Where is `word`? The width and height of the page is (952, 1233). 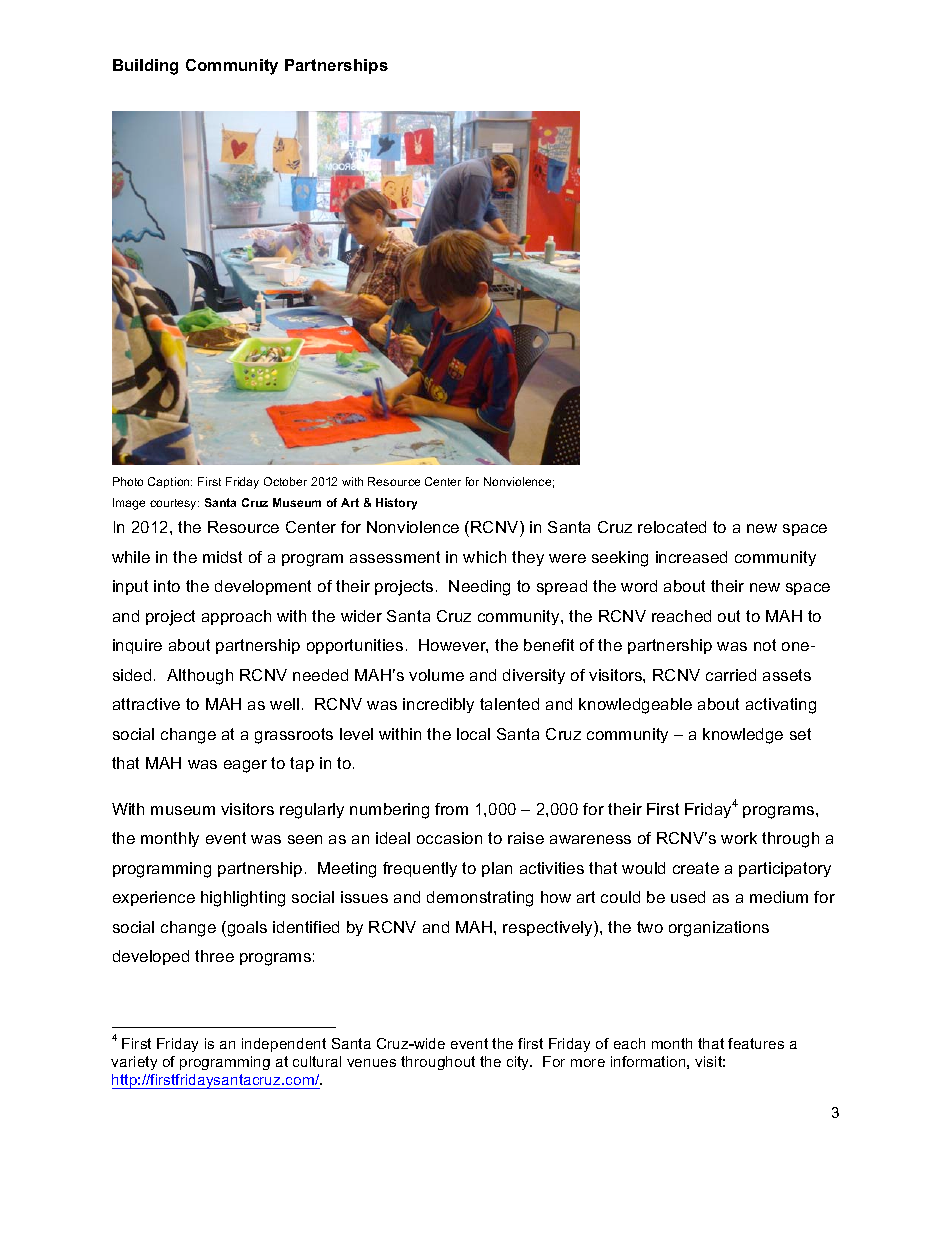
word is located at coordinates (639, 586).
